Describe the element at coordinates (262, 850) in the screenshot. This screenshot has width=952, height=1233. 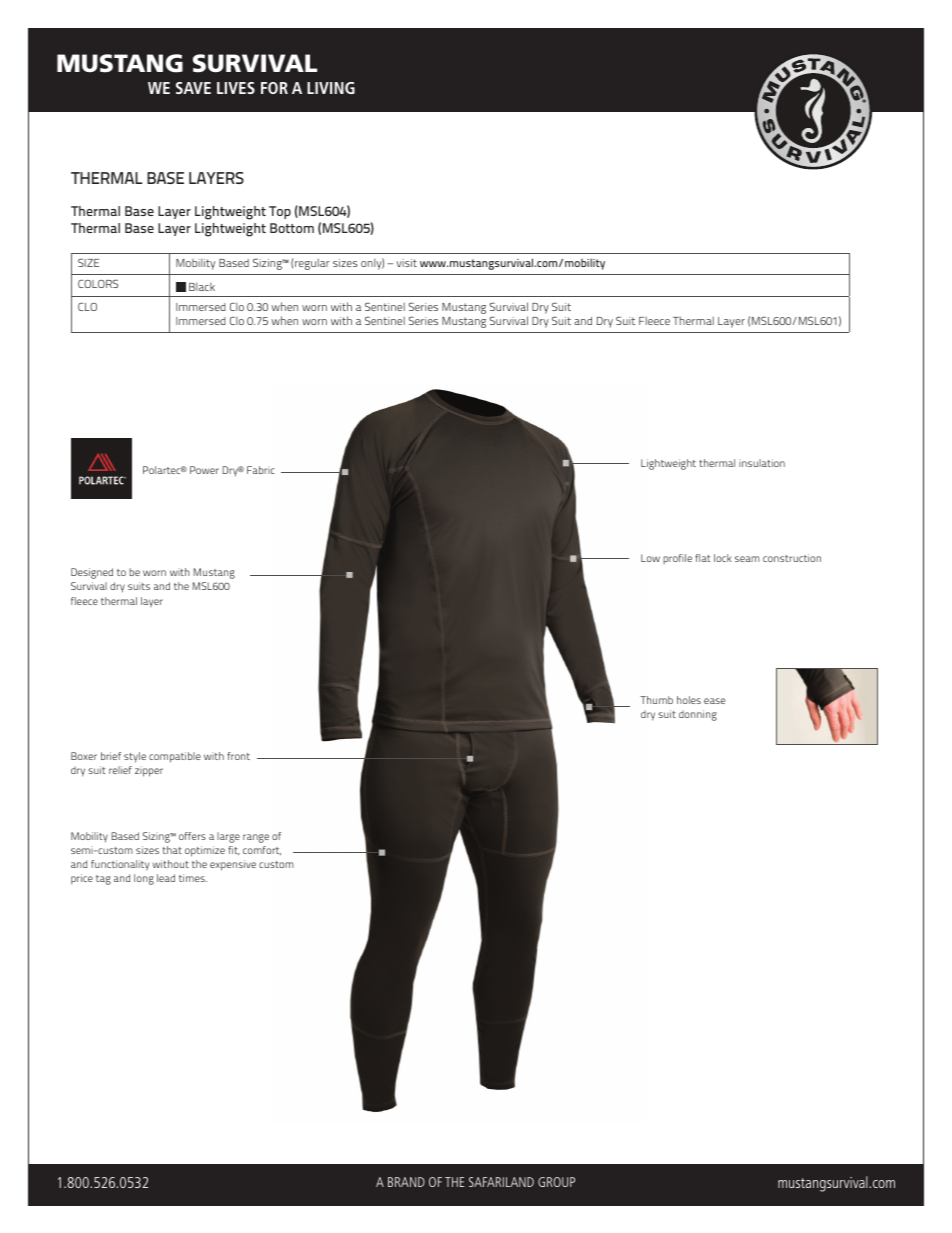
I see `comfort` at that location.
